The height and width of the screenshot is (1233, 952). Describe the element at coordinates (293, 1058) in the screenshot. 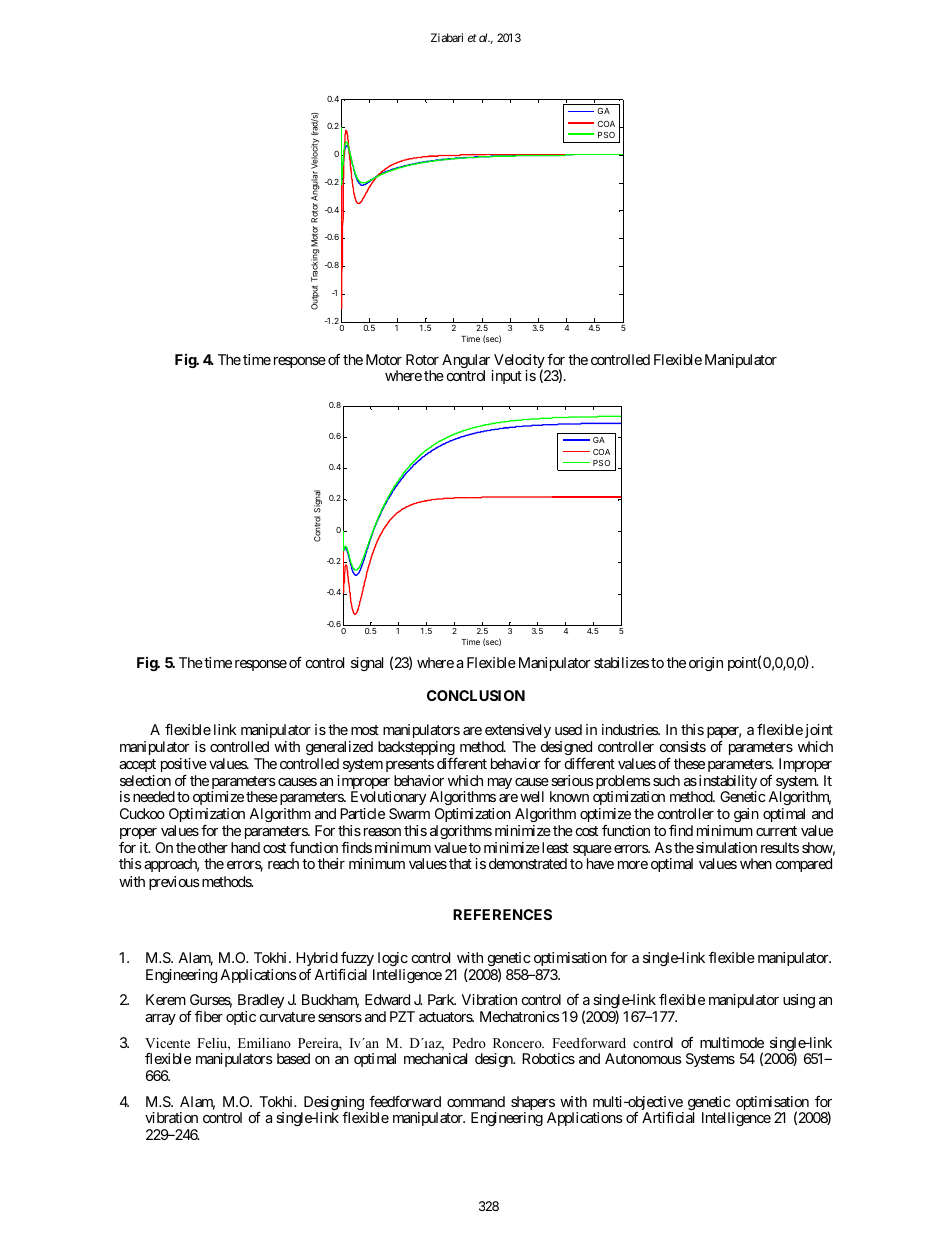

I see `based` at that location.
